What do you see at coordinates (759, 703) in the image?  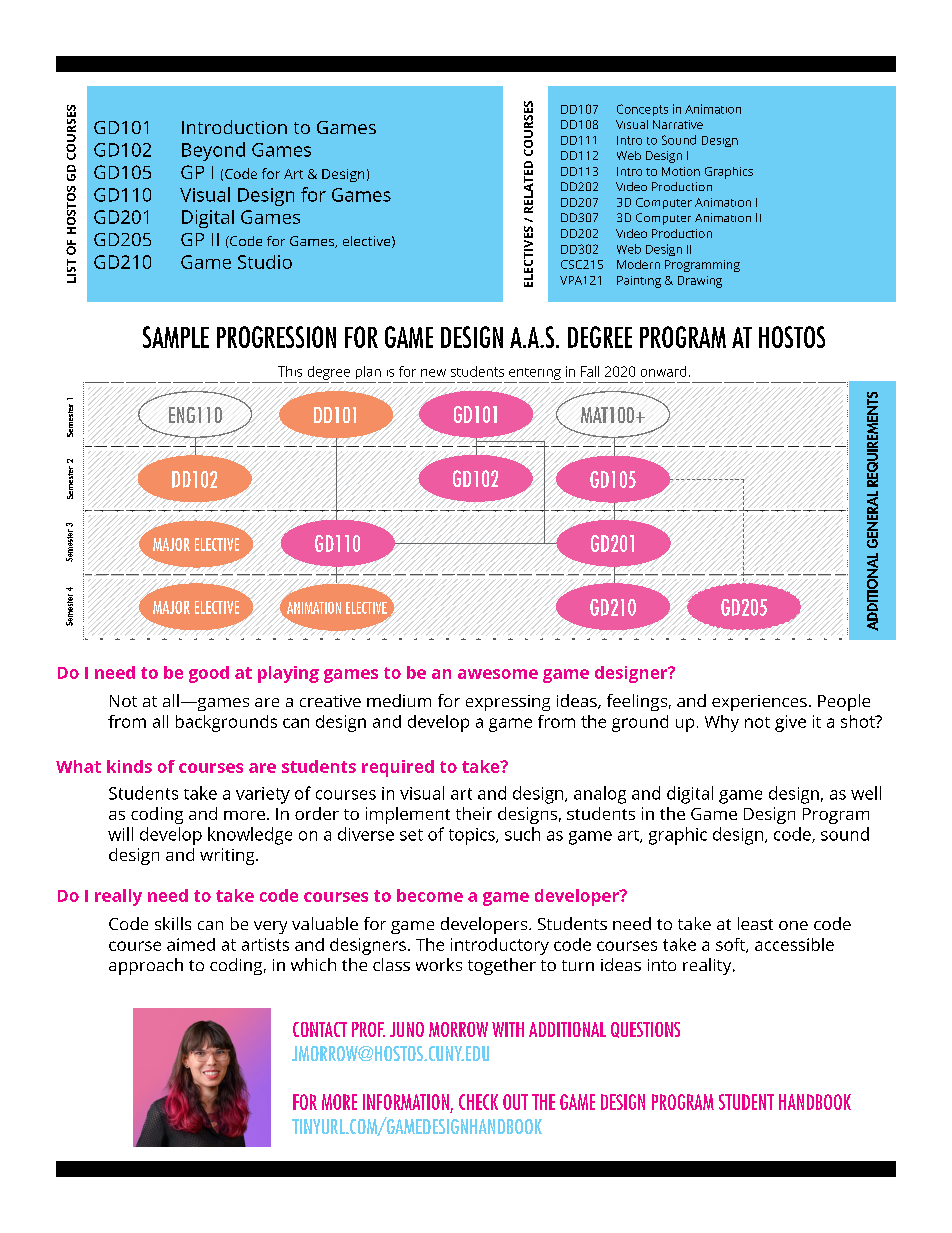 I see `experiences` at bounding box center [759, 703].
